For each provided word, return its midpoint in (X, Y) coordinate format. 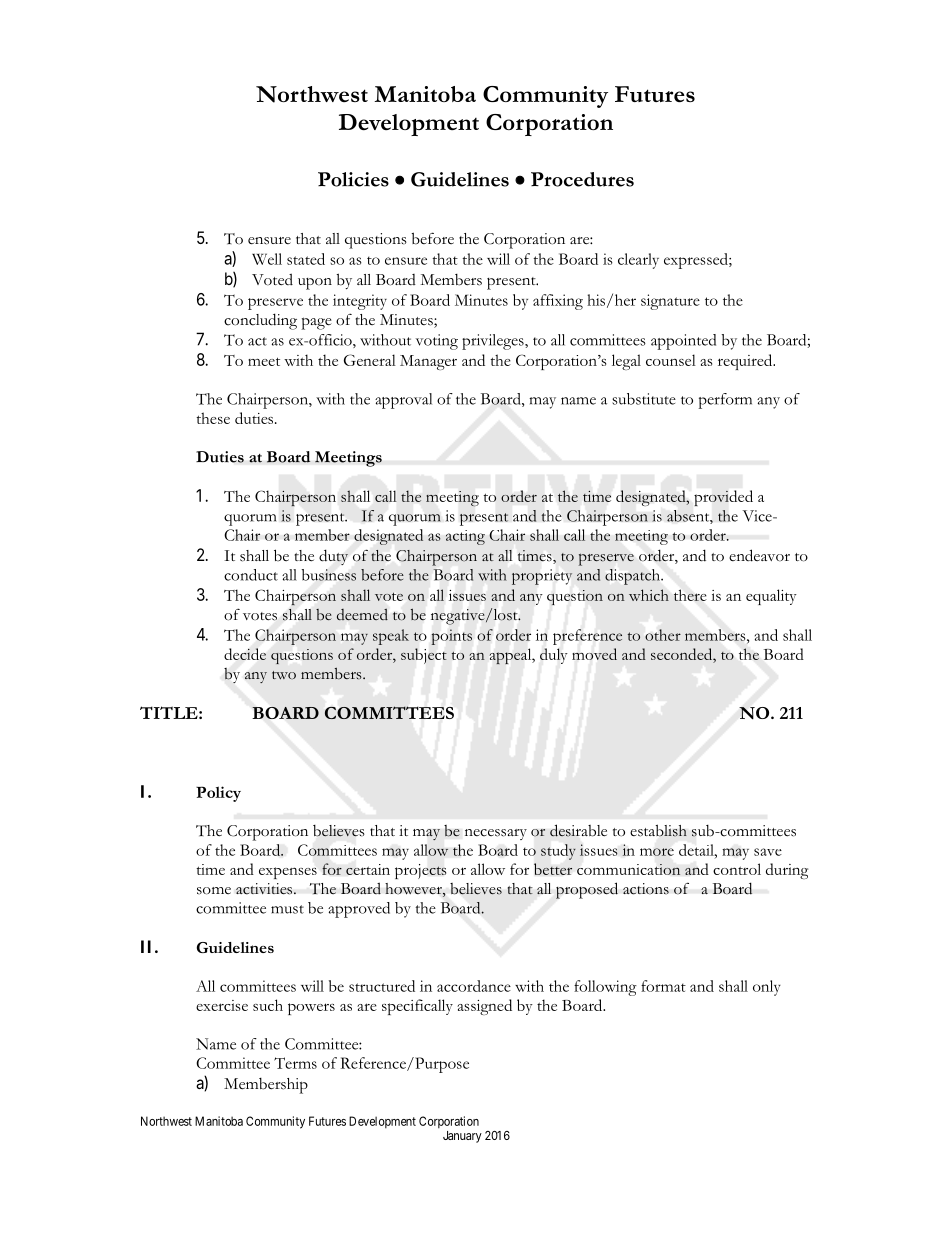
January (462, 1137)
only (767, 988)
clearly (638, 261)
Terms (295, 1063)
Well (267, 259)
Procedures (582, 179)
